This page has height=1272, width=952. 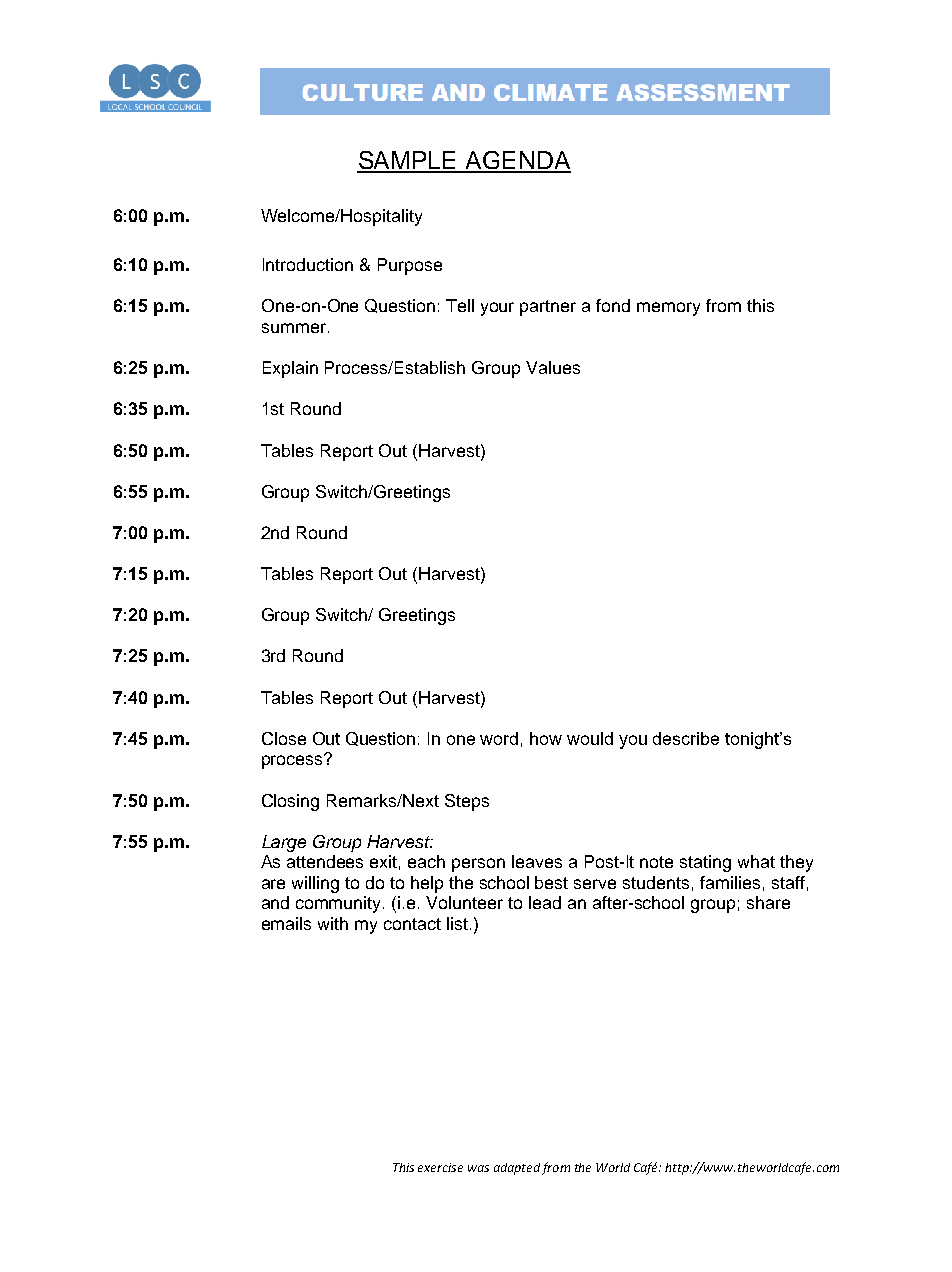 What do you see at coordinates (668, 309) in the page?
I see `memory` at bounding box center [668, 309].
